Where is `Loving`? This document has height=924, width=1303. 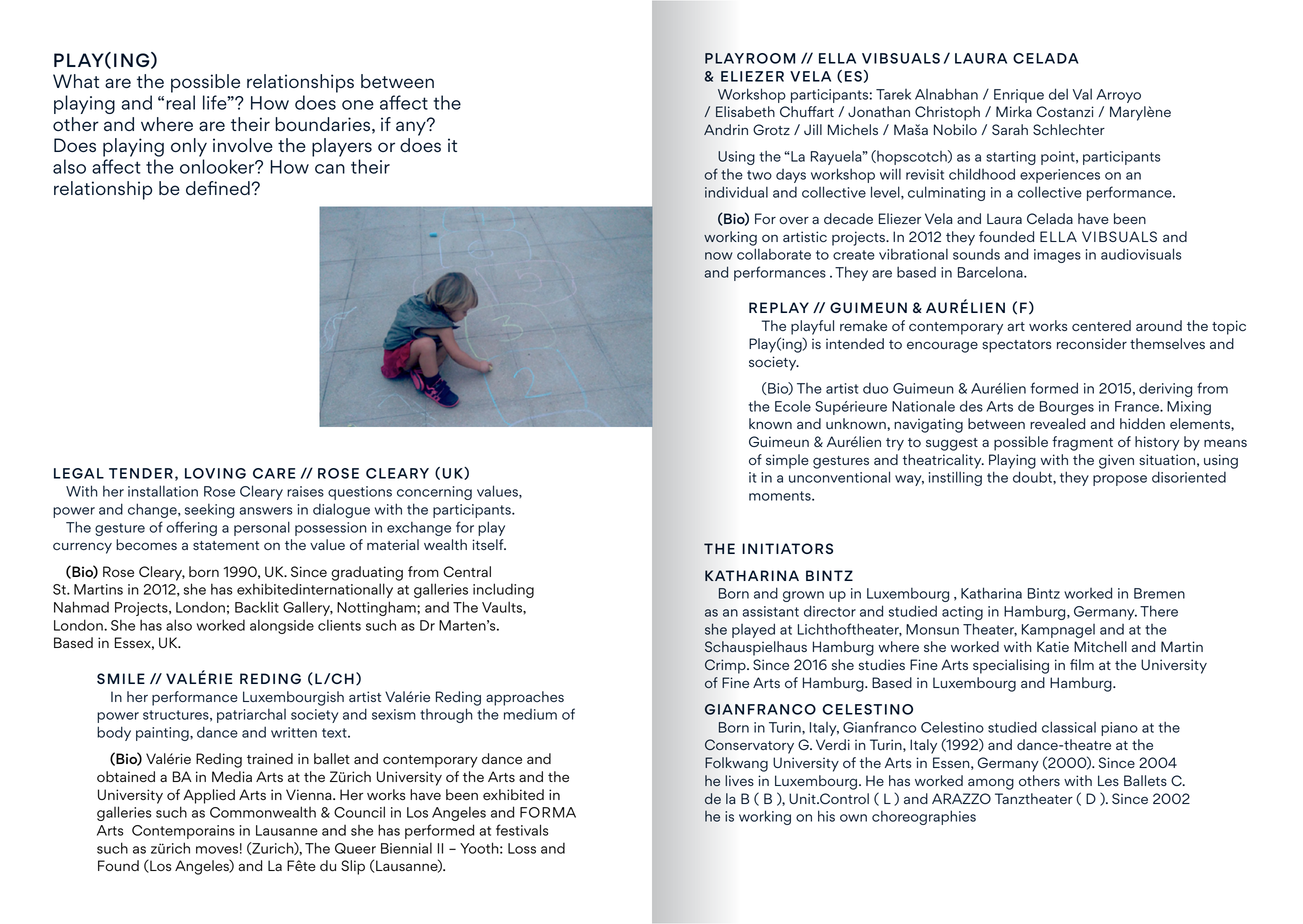 Loving is located at coordinates (215, 473).
